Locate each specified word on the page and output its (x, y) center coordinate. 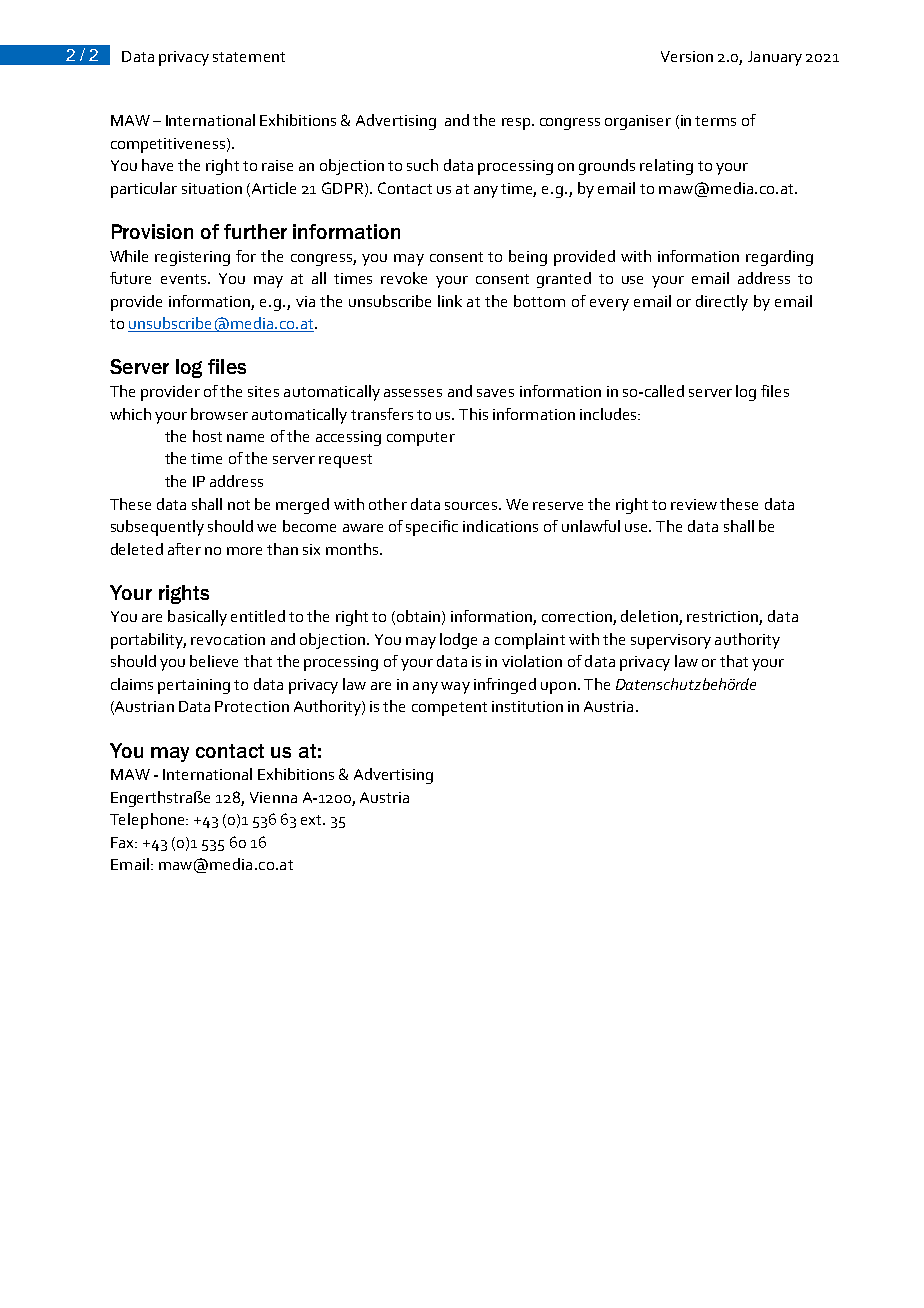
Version (687, 56)
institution (527, 706)
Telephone (148, 821)
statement (249, 57)
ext (313, 820)
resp (517, 124)
